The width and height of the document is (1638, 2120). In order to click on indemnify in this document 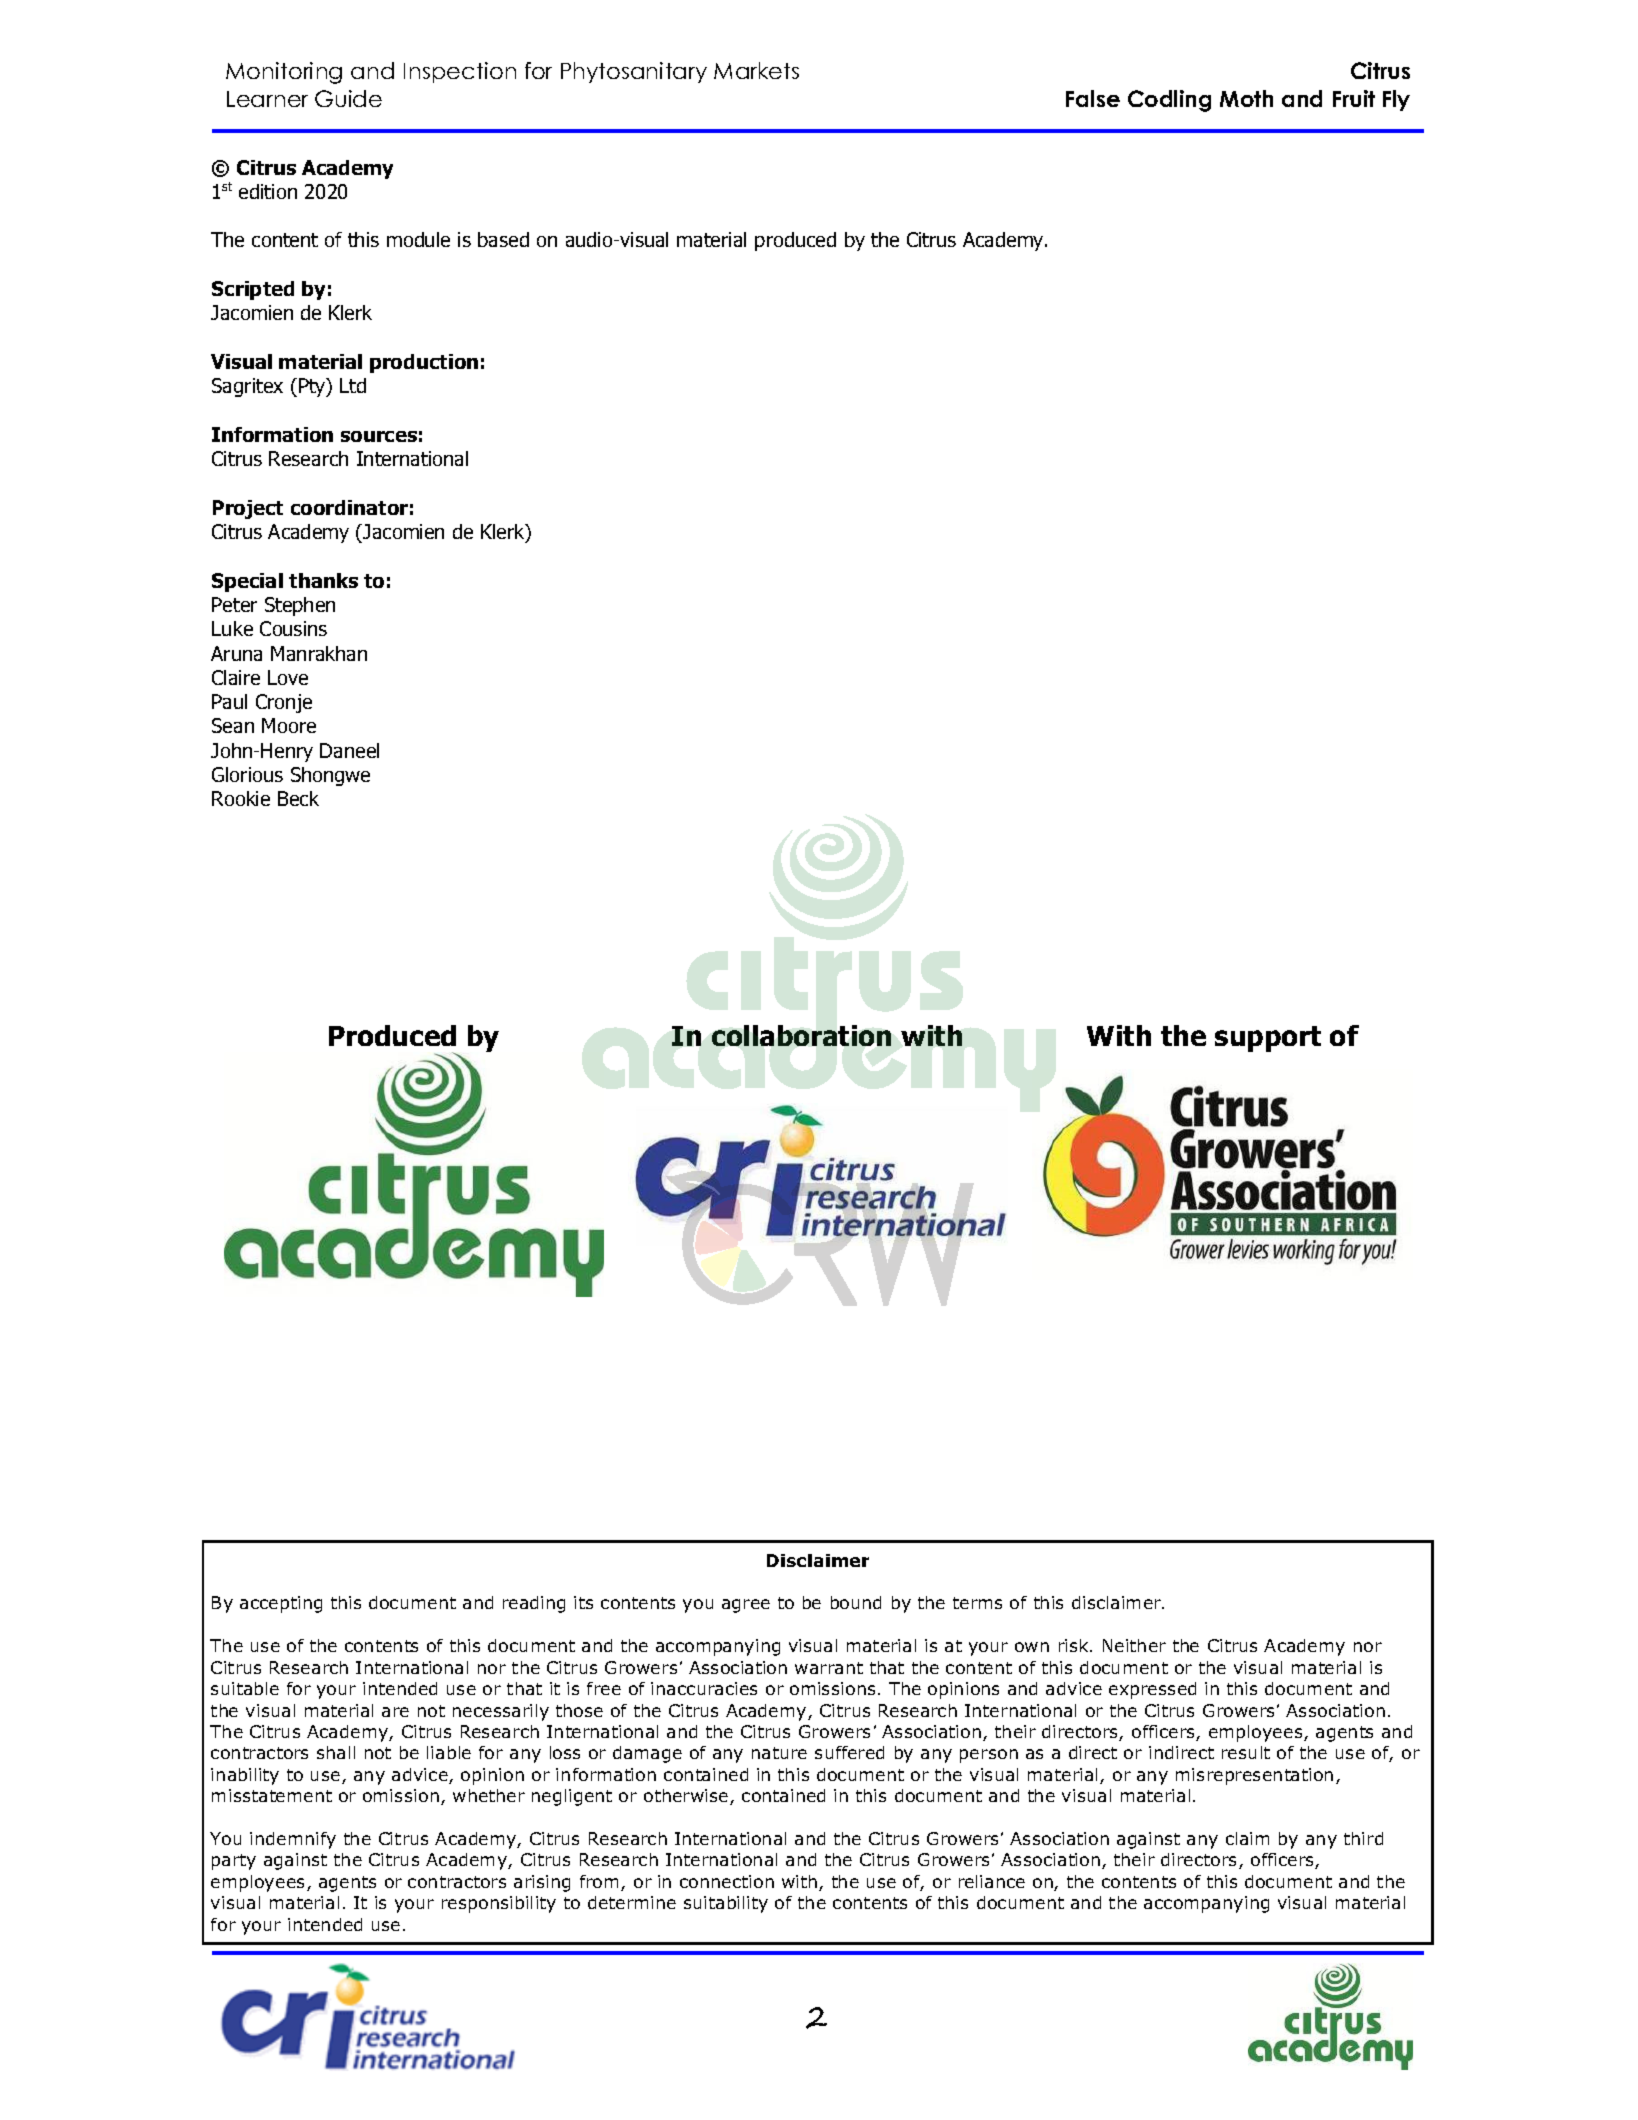, I will do `click(293, 1840)`.
